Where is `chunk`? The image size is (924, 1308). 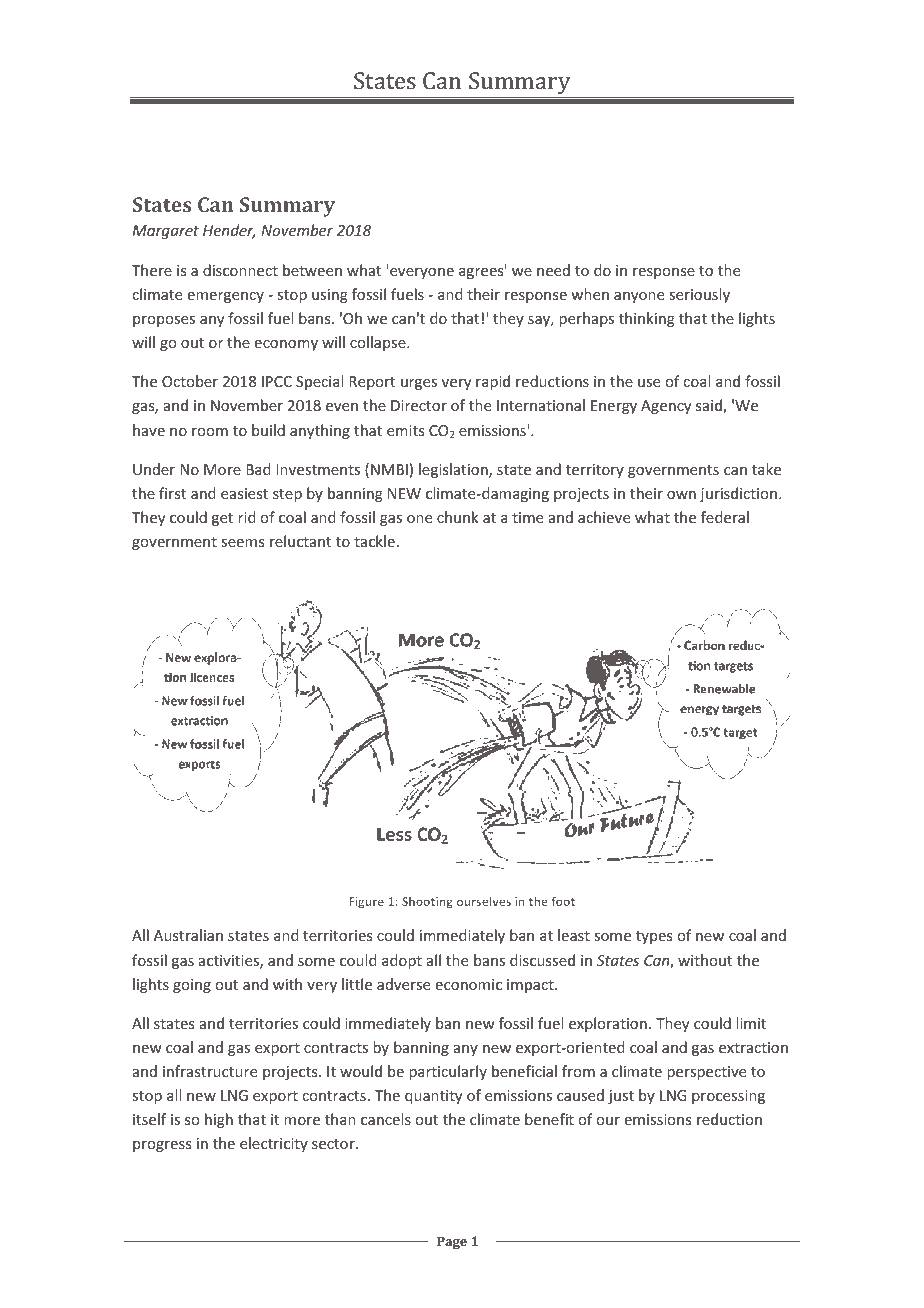
chunk is located at coordinates (457, 517).
